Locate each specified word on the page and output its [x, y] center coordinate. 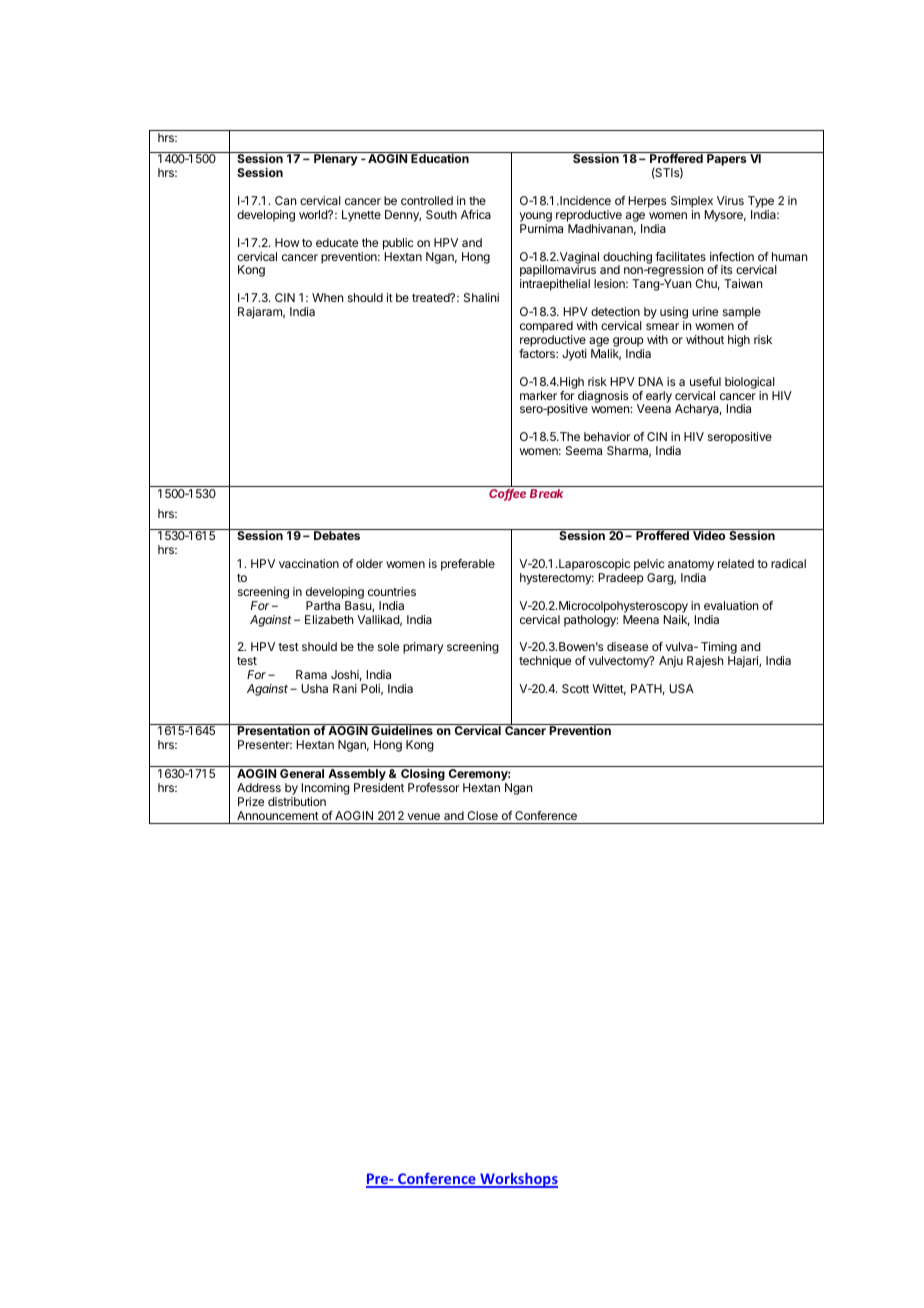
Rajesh [705, 662]
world [314, 214]
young [536, 218]
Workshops [518, 1180]
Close [482, 815]
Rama [311, 674]
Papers [726, 160]
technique [545, 662]
